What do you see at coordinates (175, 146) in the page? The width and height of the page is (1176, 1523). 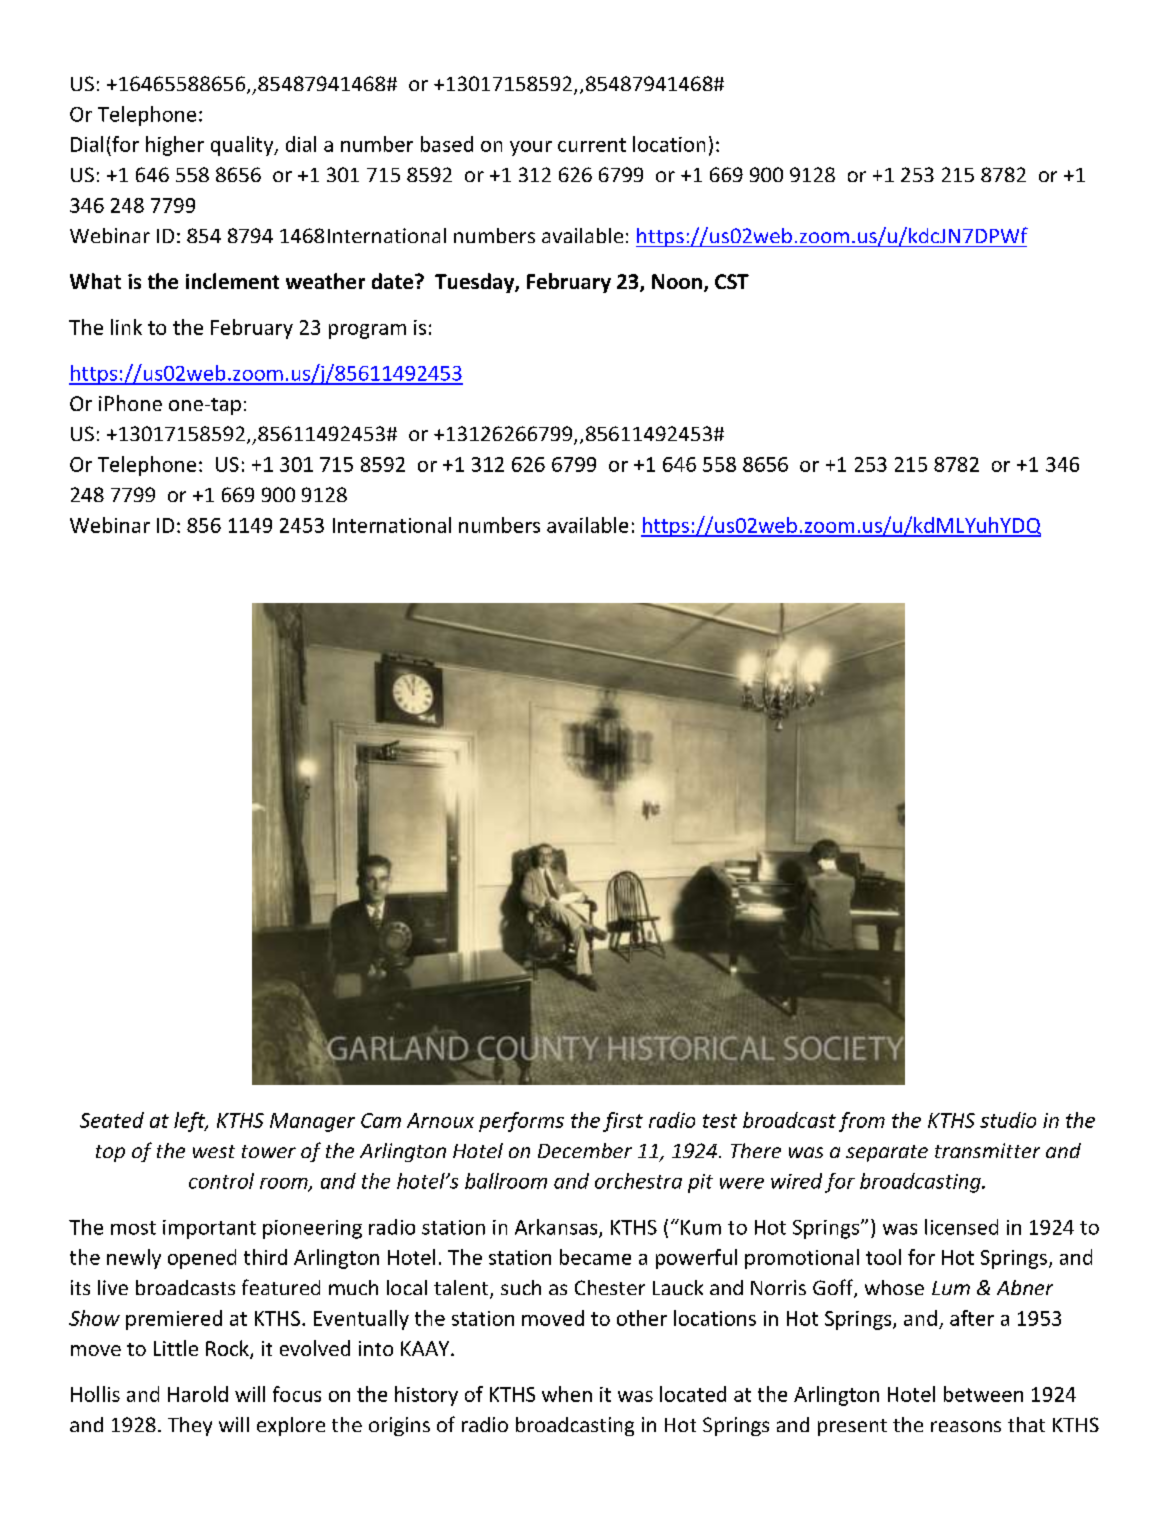 I see `higher` at bounding box center [175, 146].
